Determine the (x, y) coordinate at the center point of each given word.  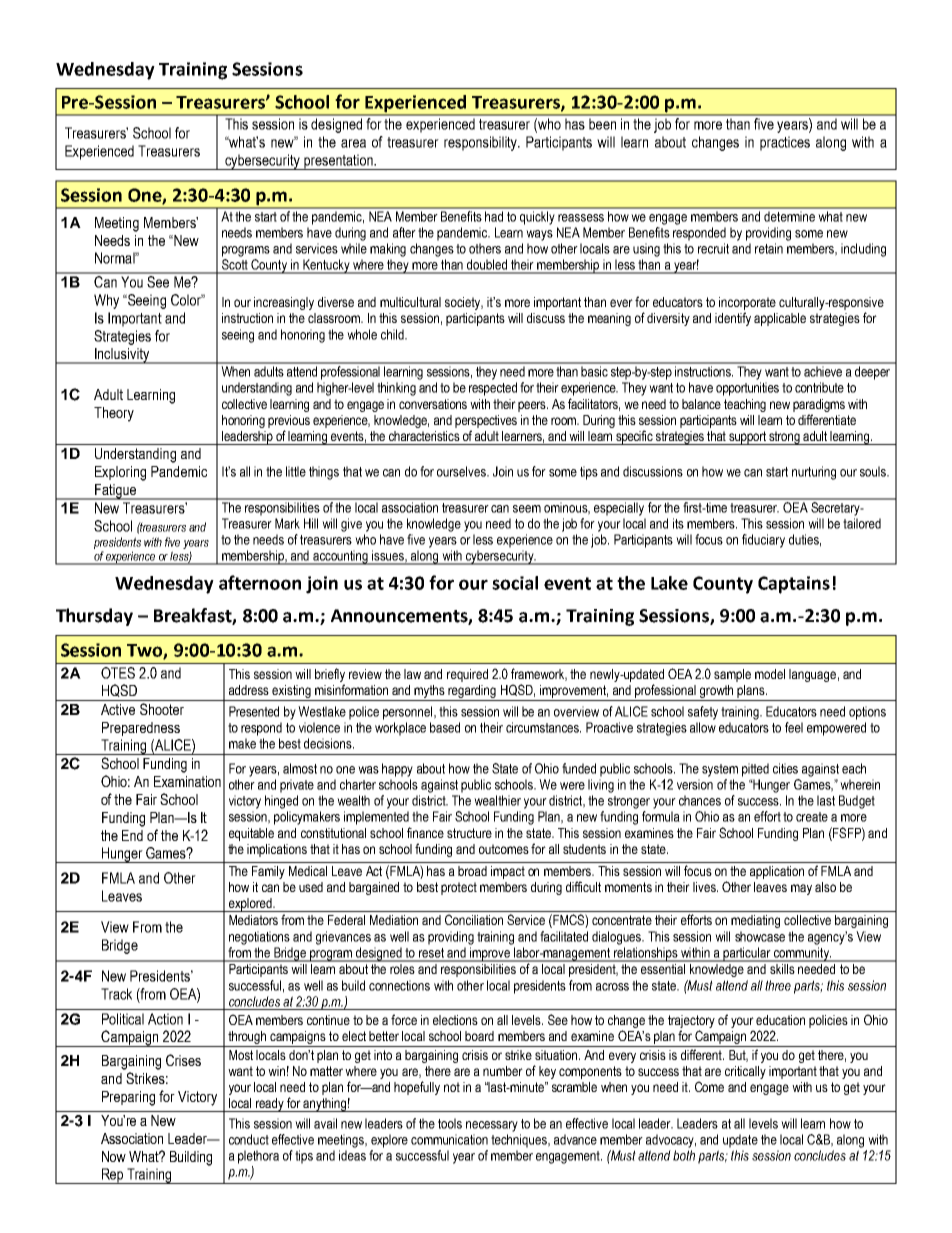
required (467, 675)
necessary (492, 1126)
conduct (249, 1139)
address (249, 690)
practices (785, 143)
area (353, 143)
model (770, 674)
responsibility (482, 143)
